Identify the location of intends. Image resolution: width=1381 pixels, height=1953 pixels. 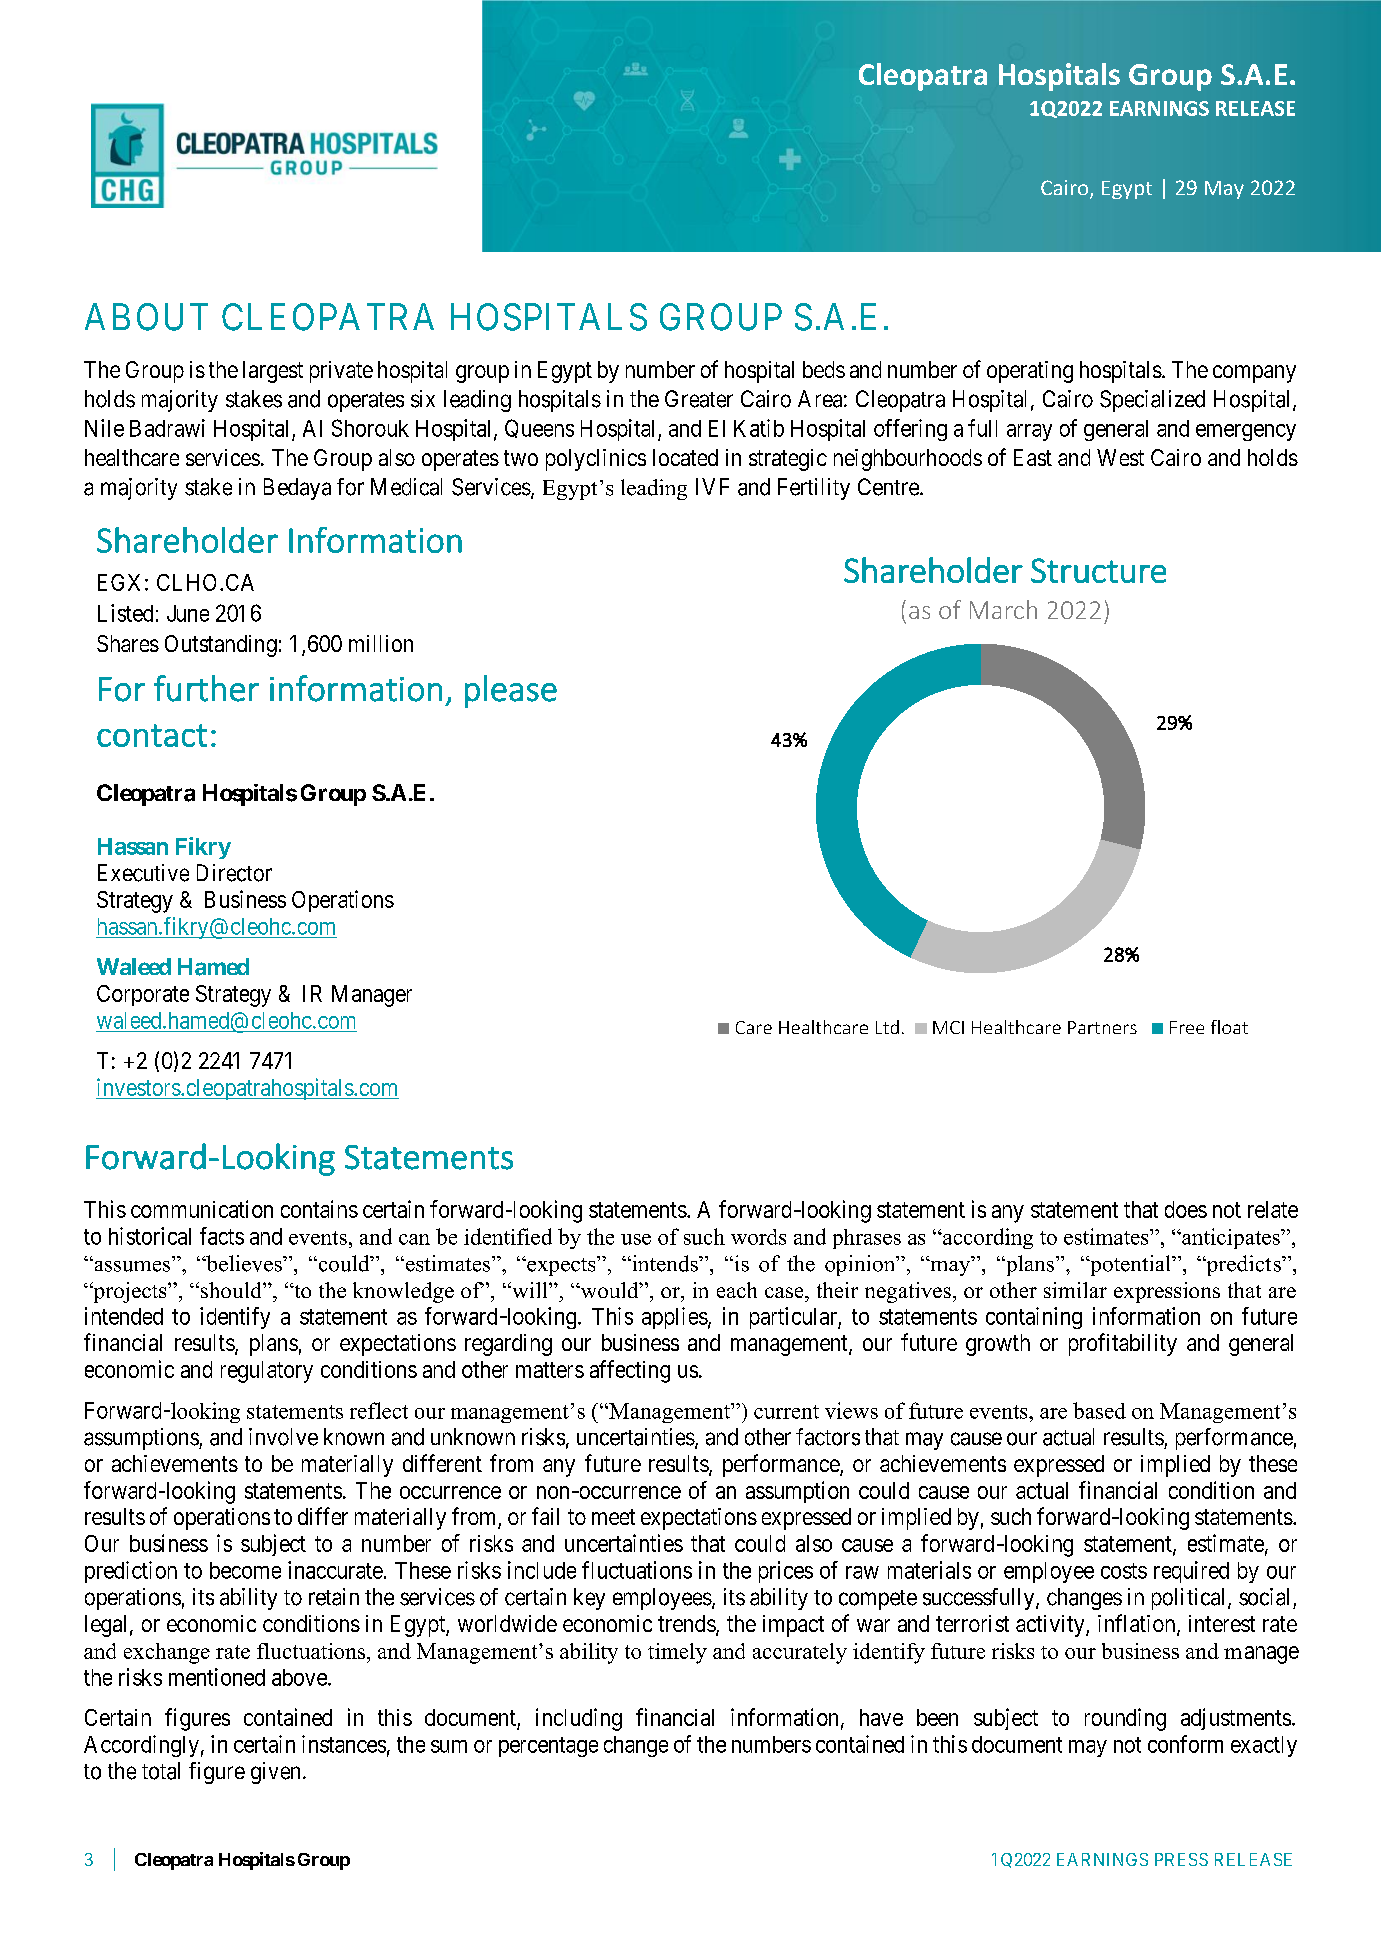
(665, 1263).
